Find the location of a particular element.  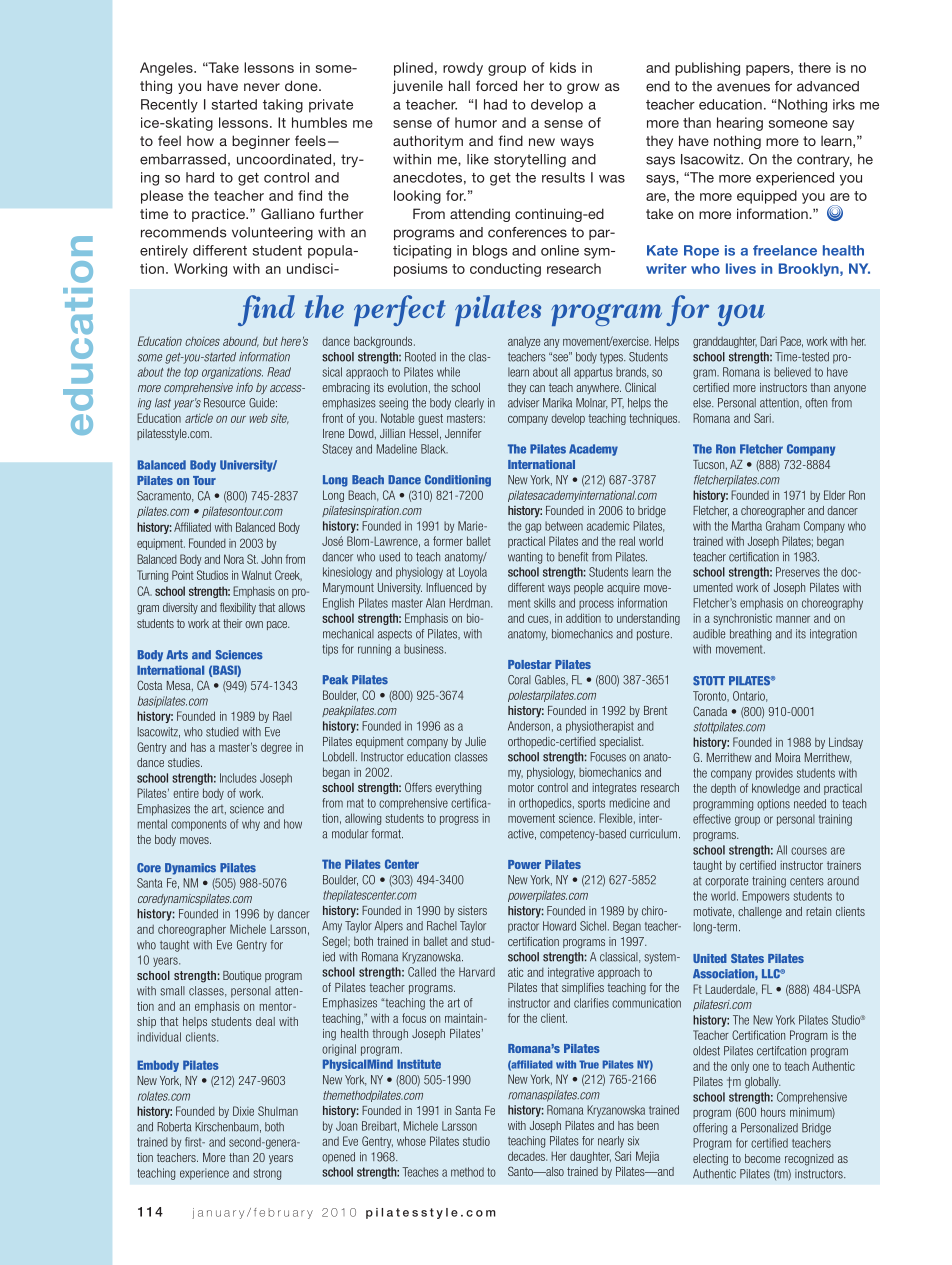

analyze is located at coordinates (524, 342).
